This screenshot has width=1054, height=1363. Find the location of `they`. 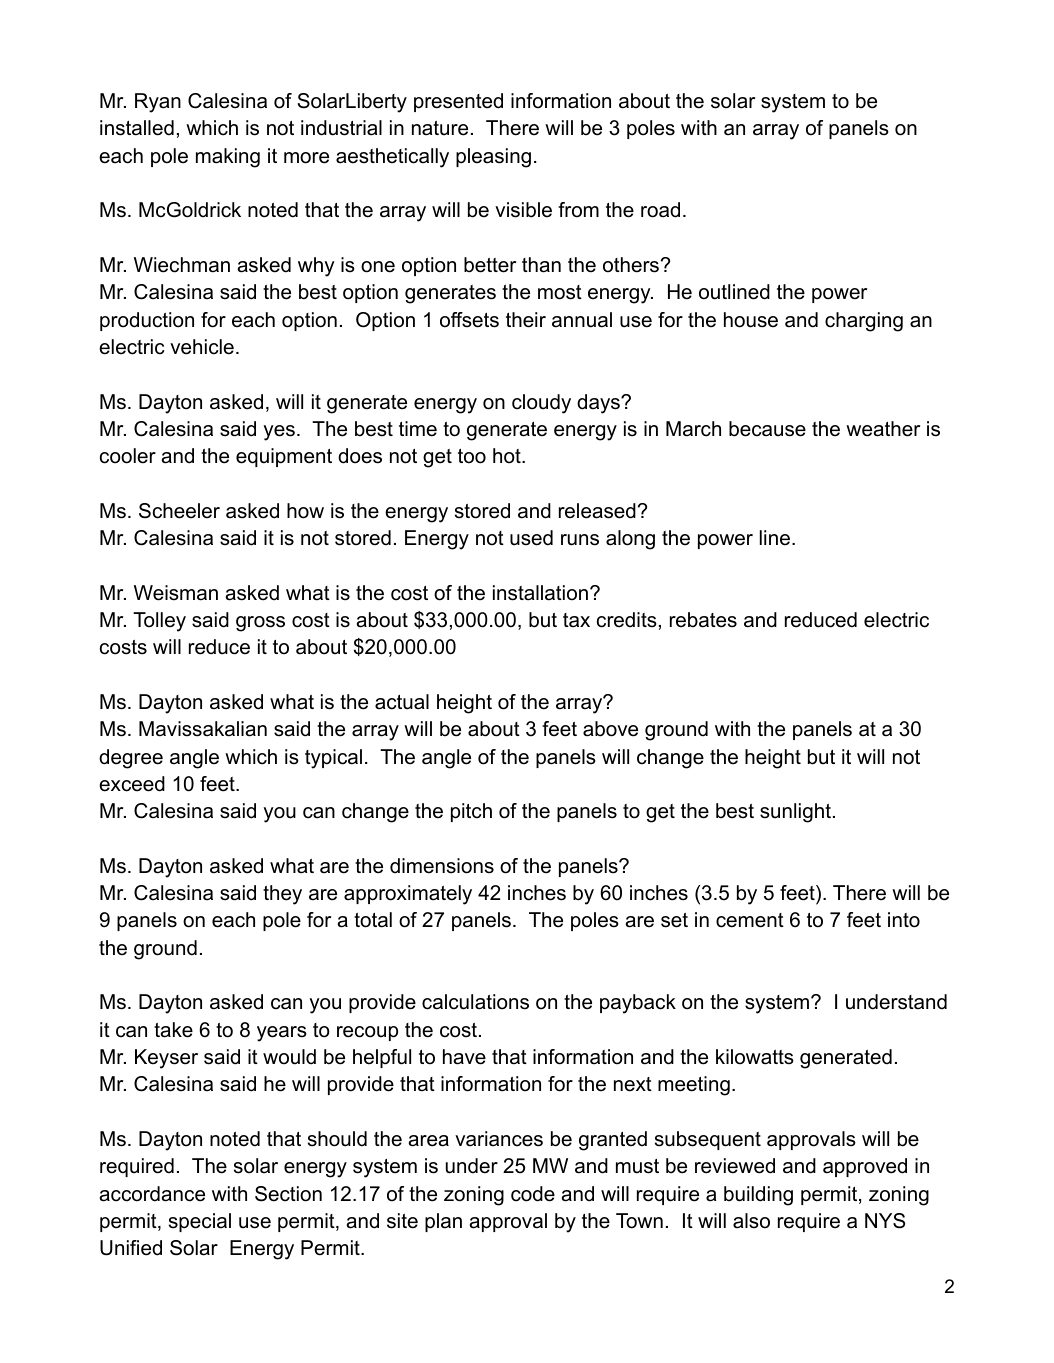

they is located at coordinates (282, 895).
